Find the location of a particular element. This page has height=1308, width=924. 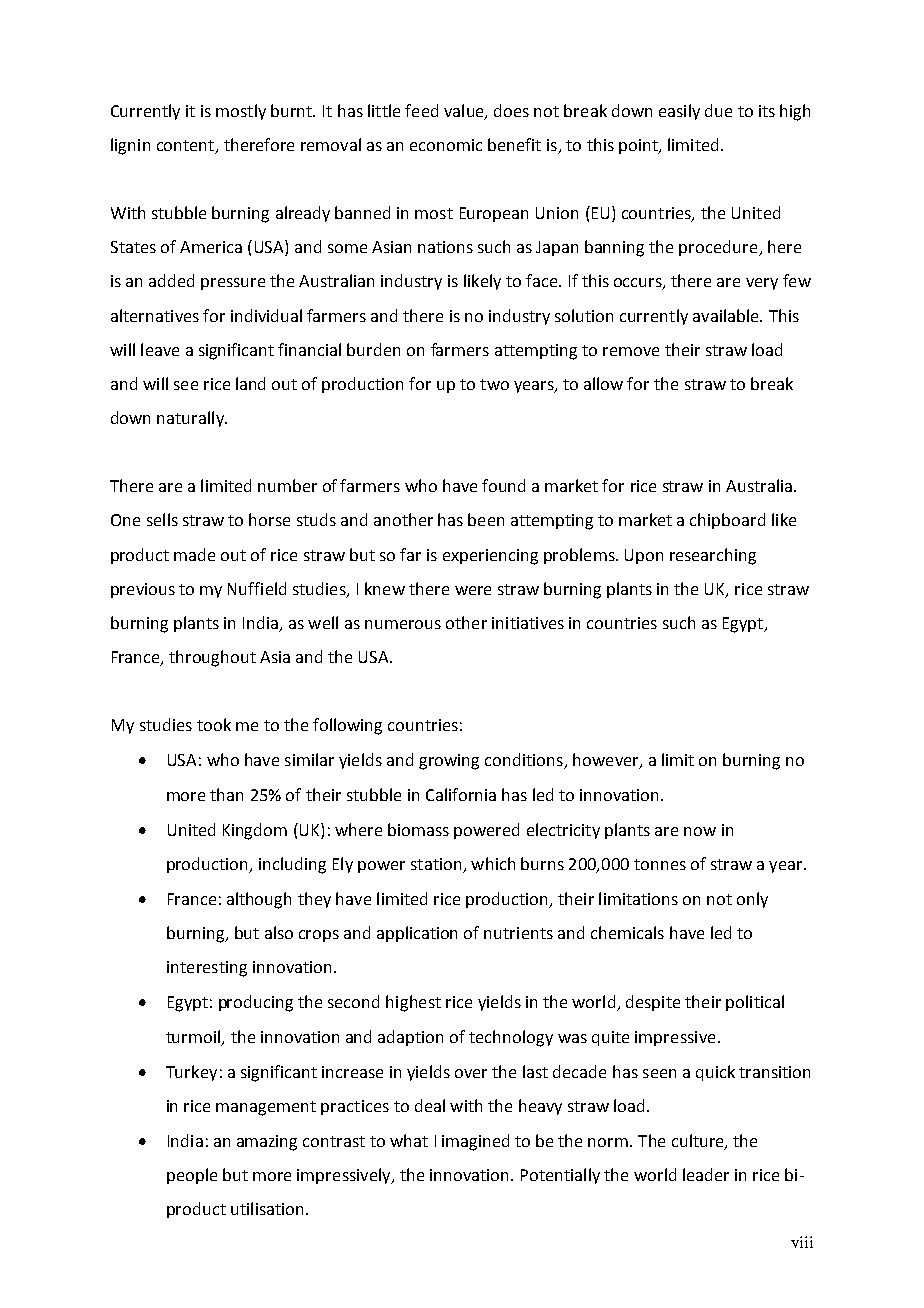

content is located at coordinates (186, 147).
